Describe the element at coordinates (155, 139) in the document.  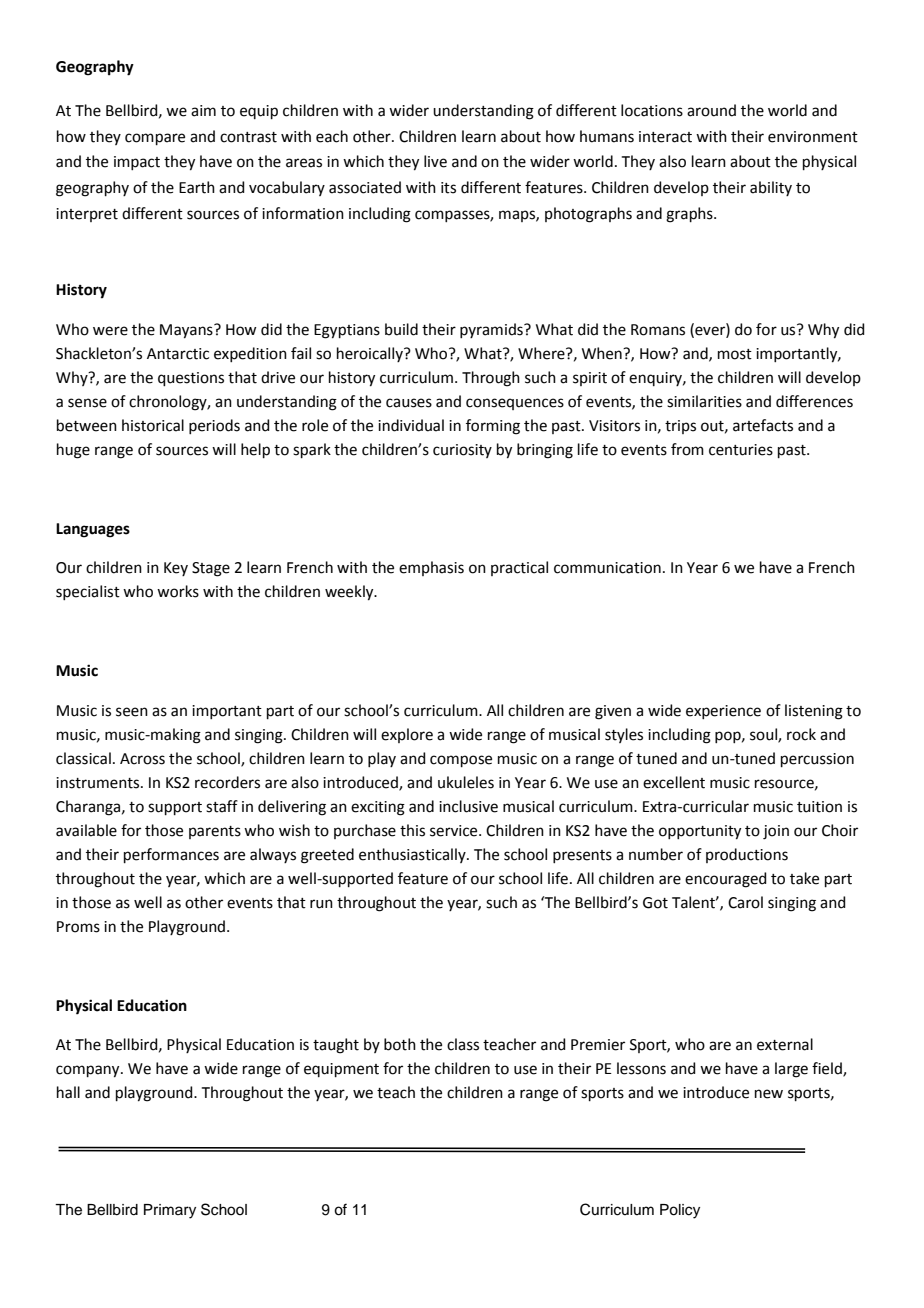
I see `compare` at that location.
